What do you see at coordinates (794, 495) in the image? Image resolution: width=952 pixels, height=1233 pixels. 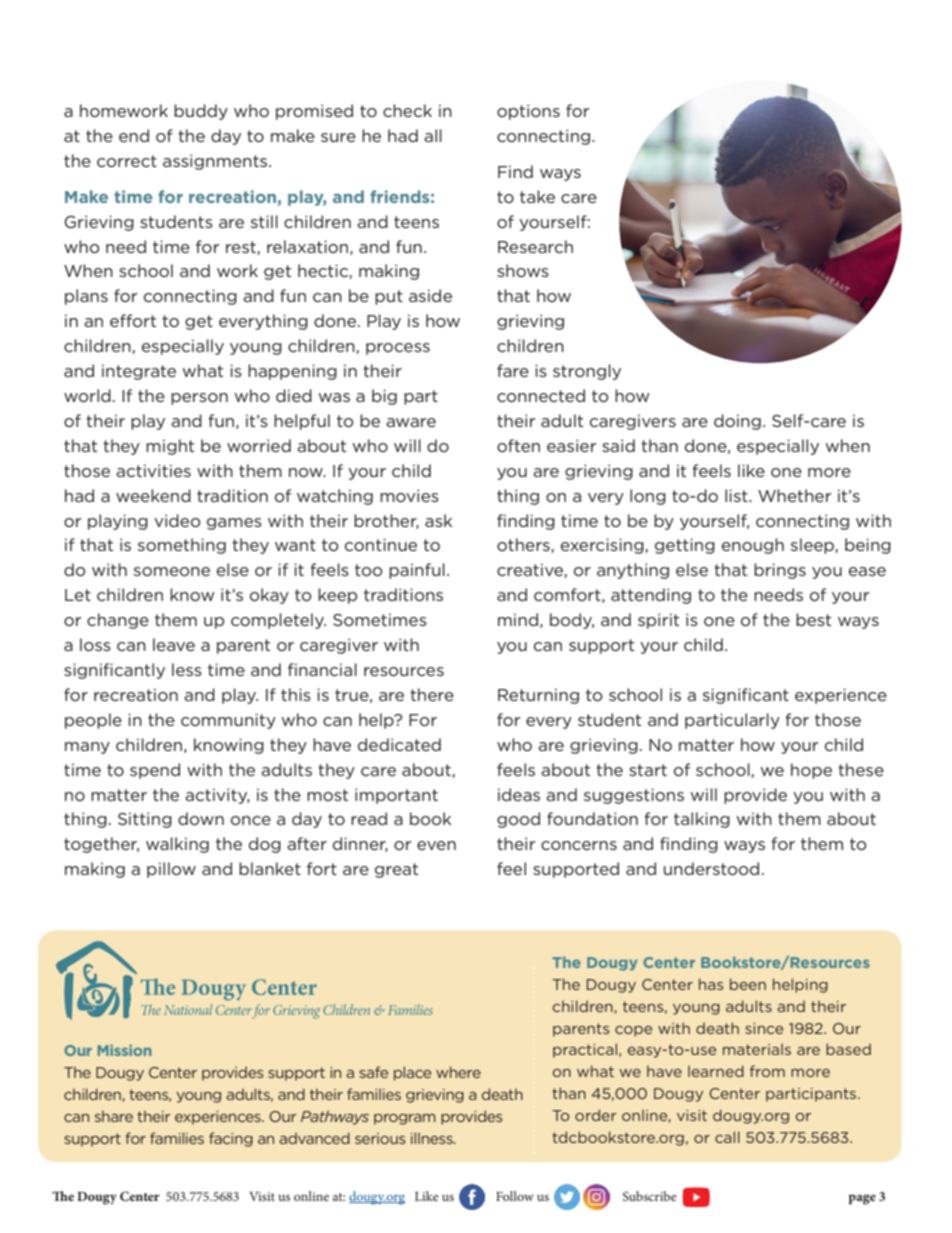 I see `Whether` at bounding box center [794, 495].
